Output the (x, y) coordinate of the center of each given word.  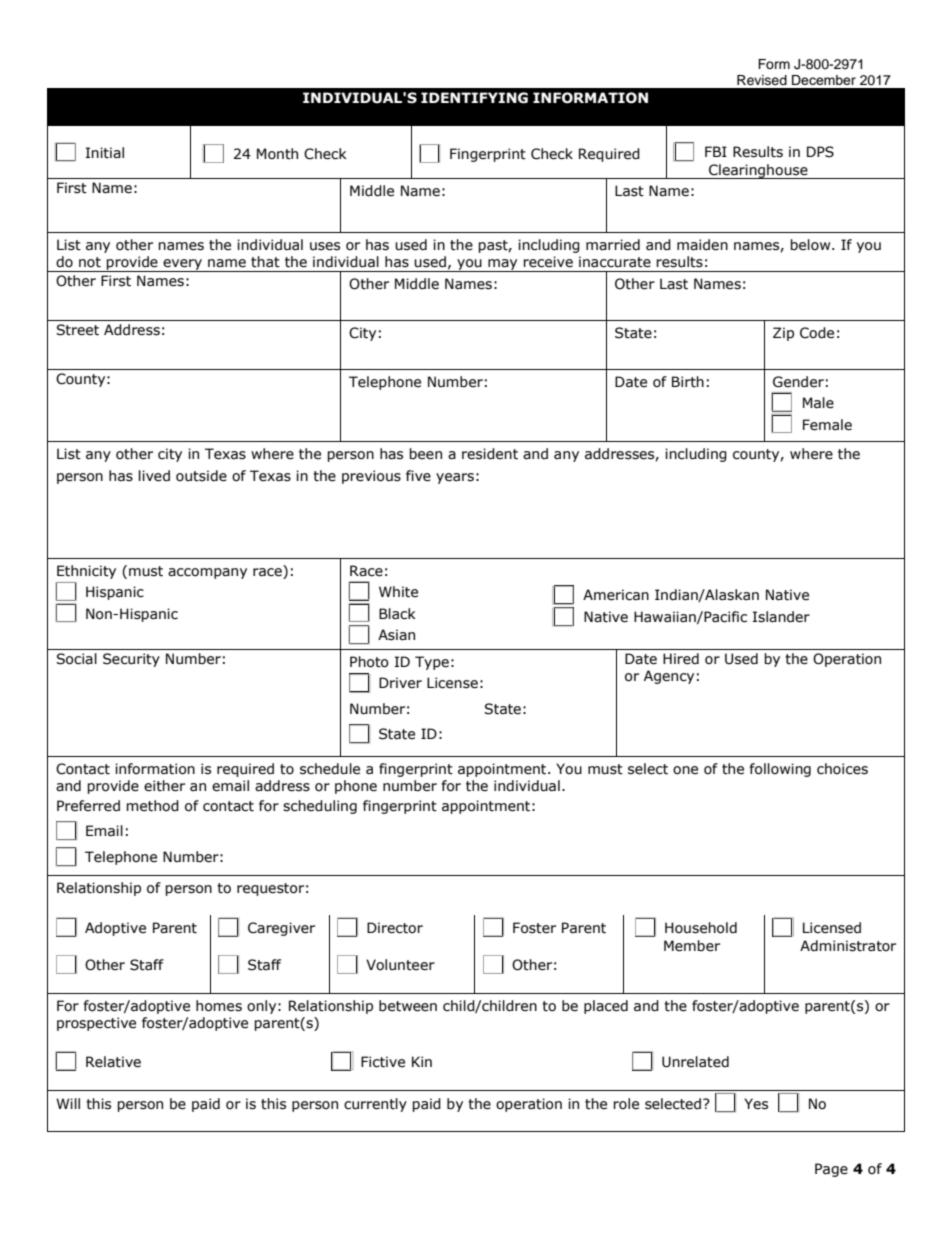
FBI (716, 151)
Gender (798, 382)
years (455, 478)
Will (68, 1103)
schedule (330, 769)
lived (154, 476)
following (780, 770)
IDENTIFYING (474, 98)
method (152, 806)
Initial (105, 153)
